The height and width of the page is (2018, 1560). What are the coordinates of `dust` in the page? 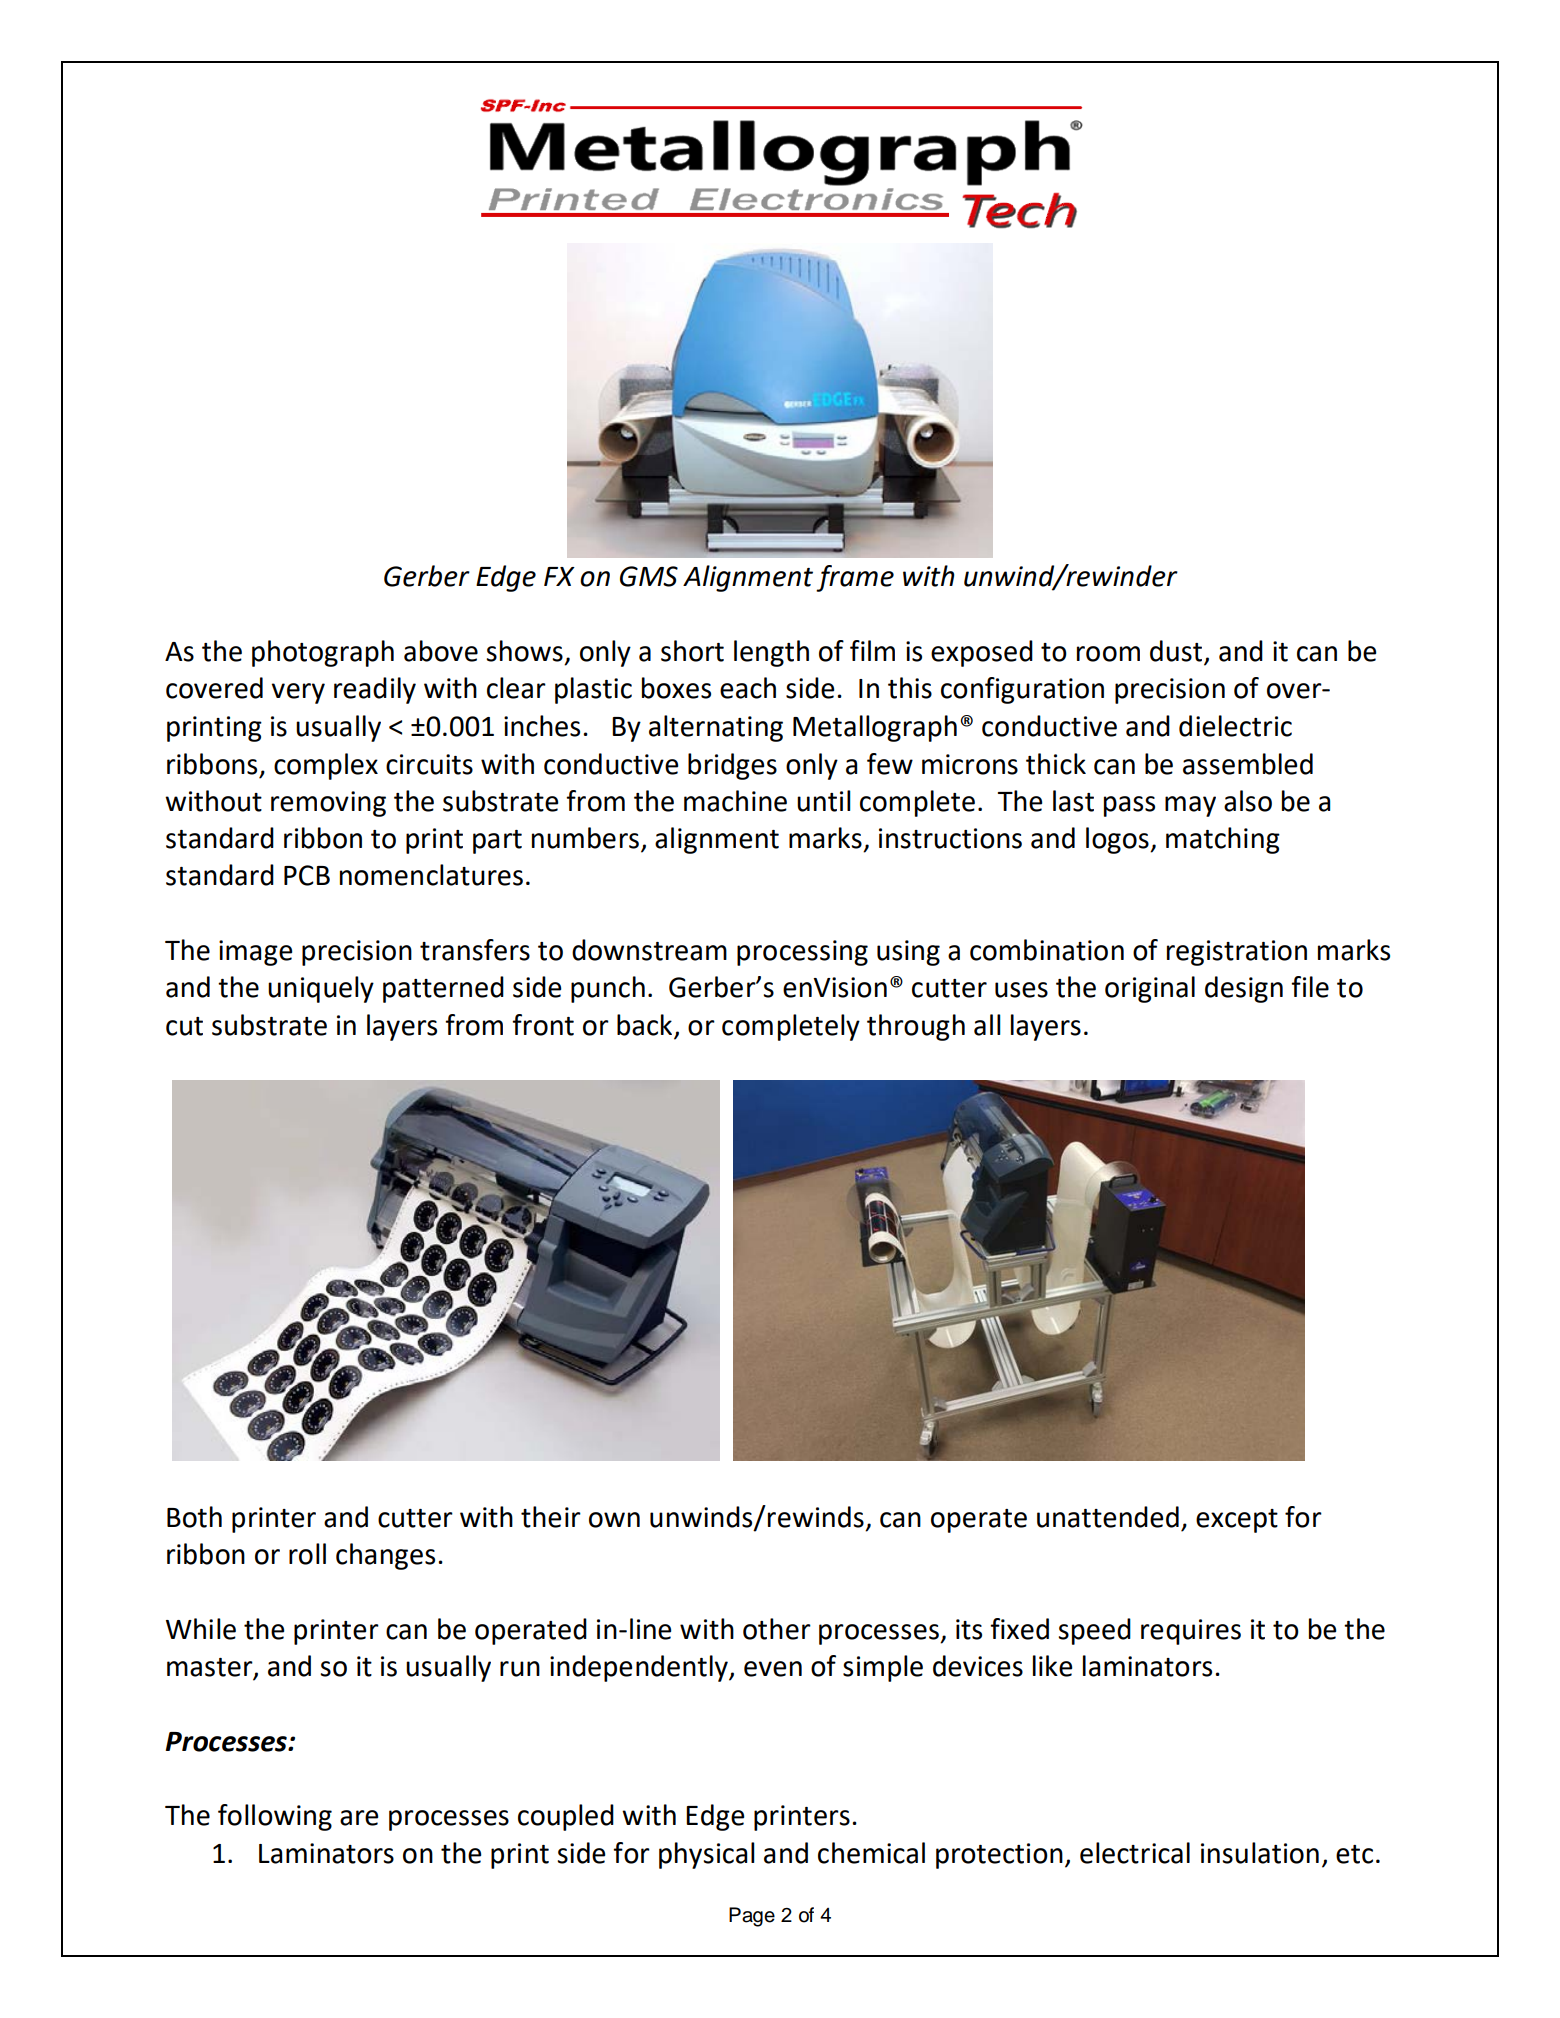 It's located at (1177, 652).
